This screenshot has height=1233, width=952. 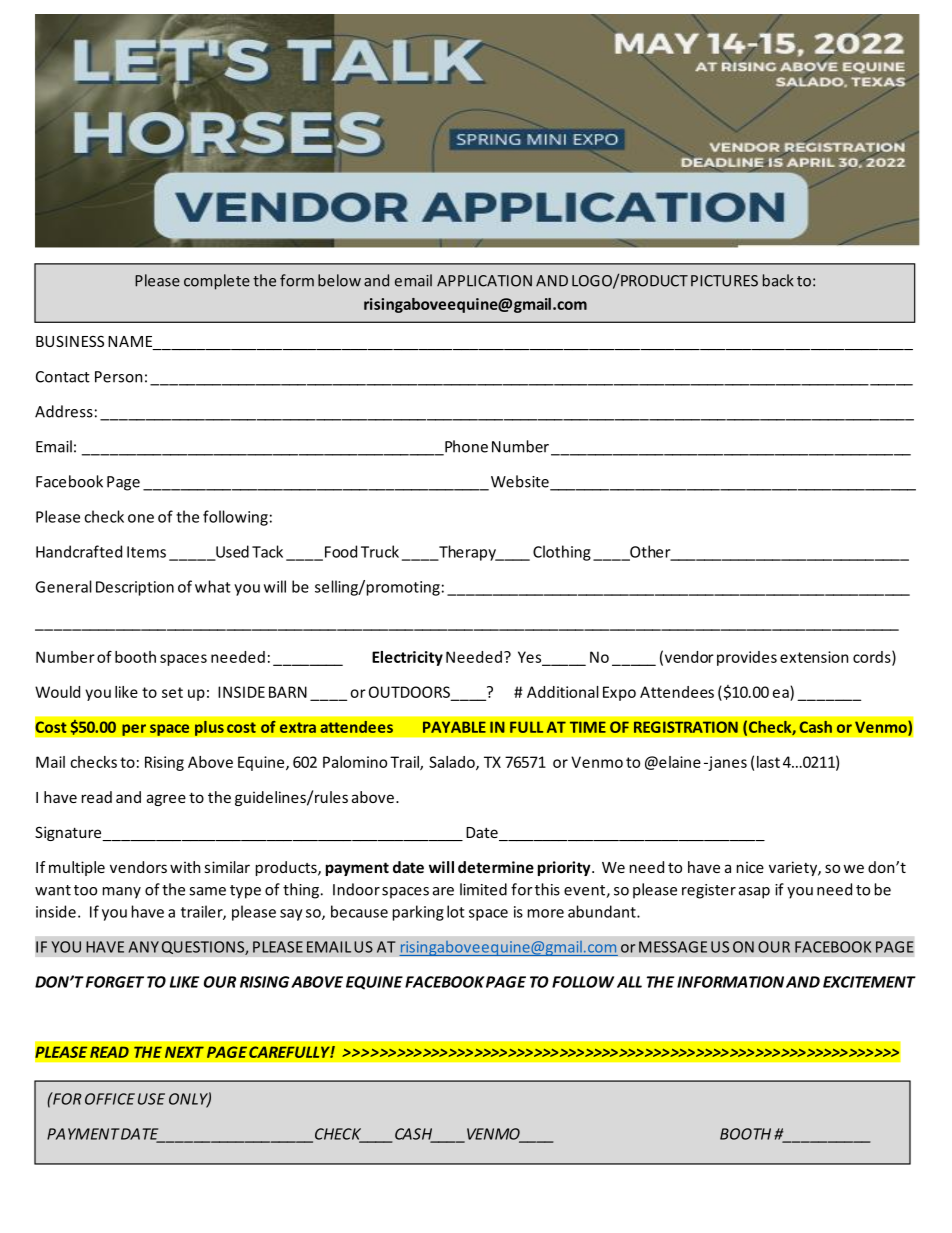 I want to click on nice, so click(x=750, y=867).
